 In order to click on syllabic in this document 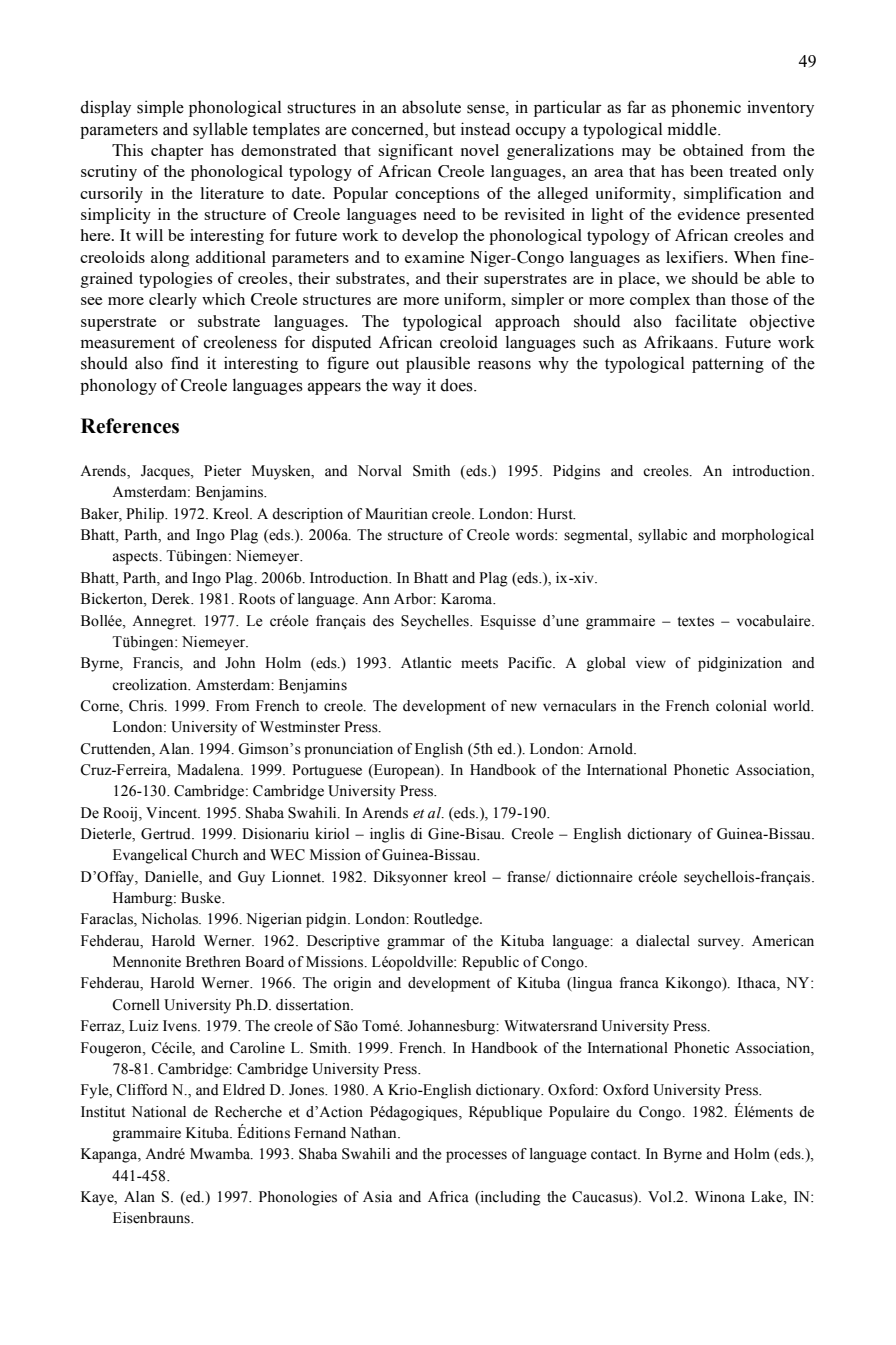, I will do `click(662, 536)`.
